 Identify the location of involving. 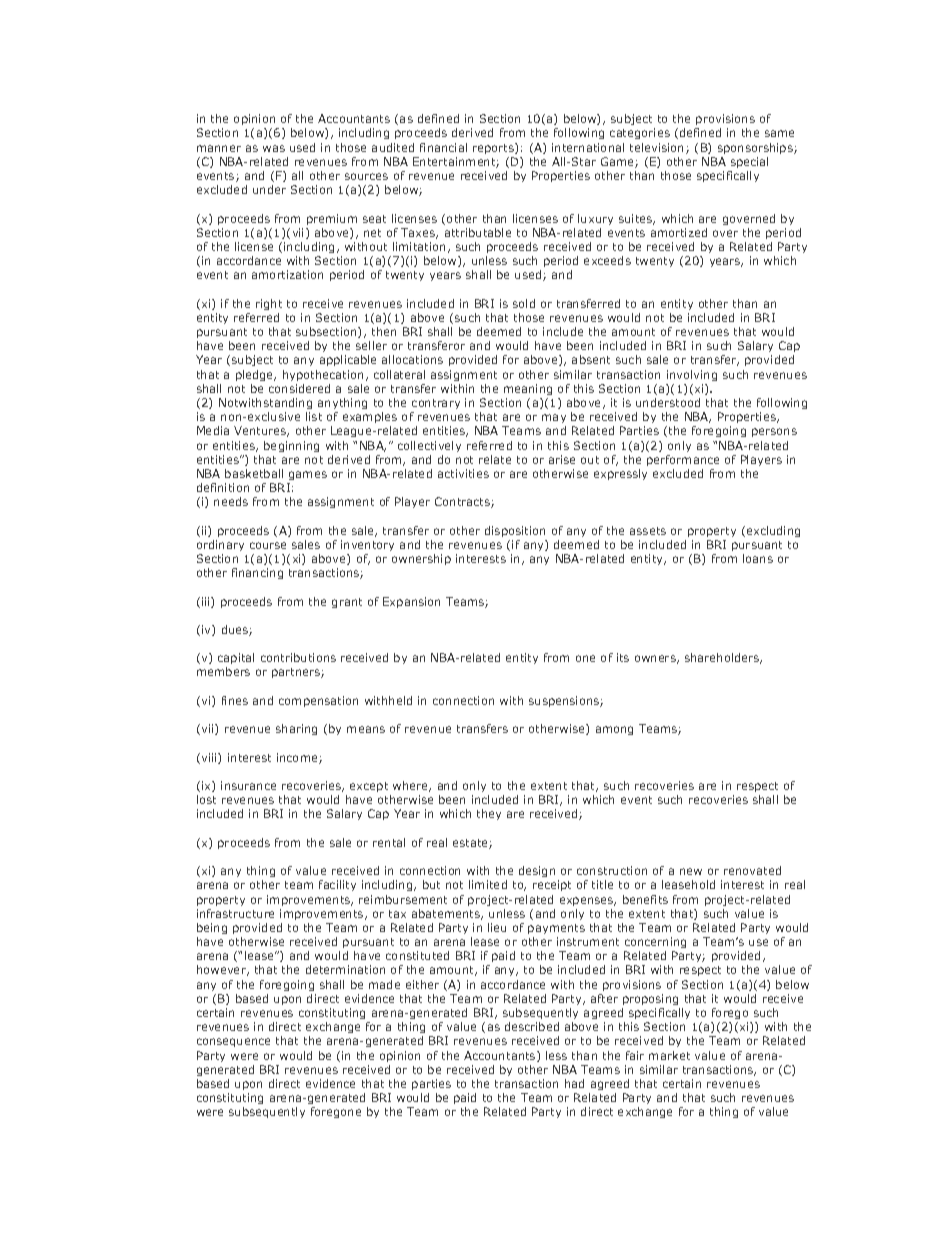
(692, 375).
